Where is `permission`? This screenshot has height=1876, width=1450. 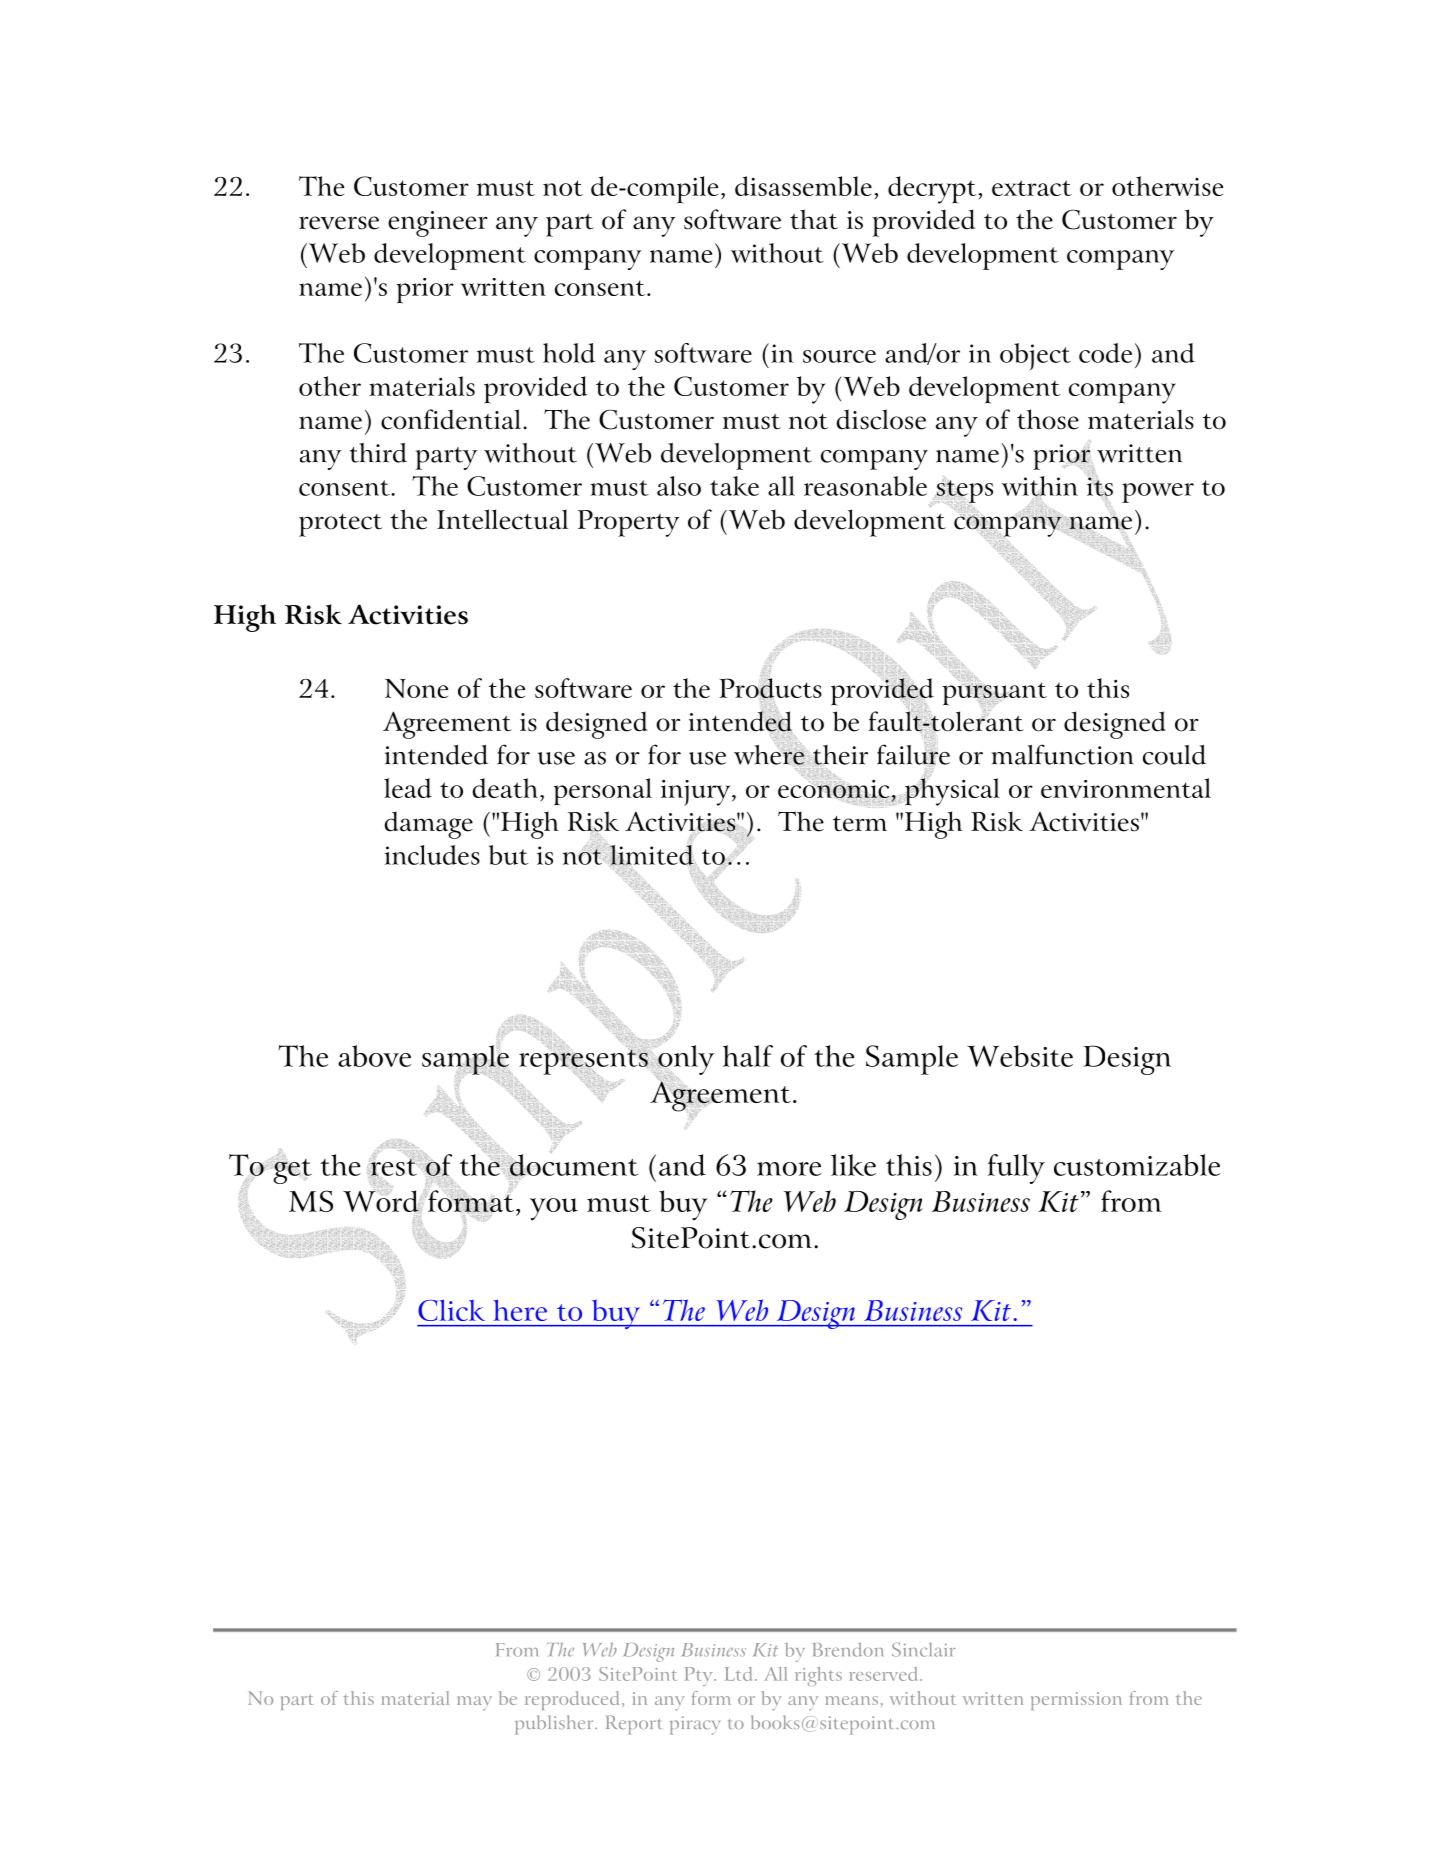 permission is located at coordinates (1076, 1701).
